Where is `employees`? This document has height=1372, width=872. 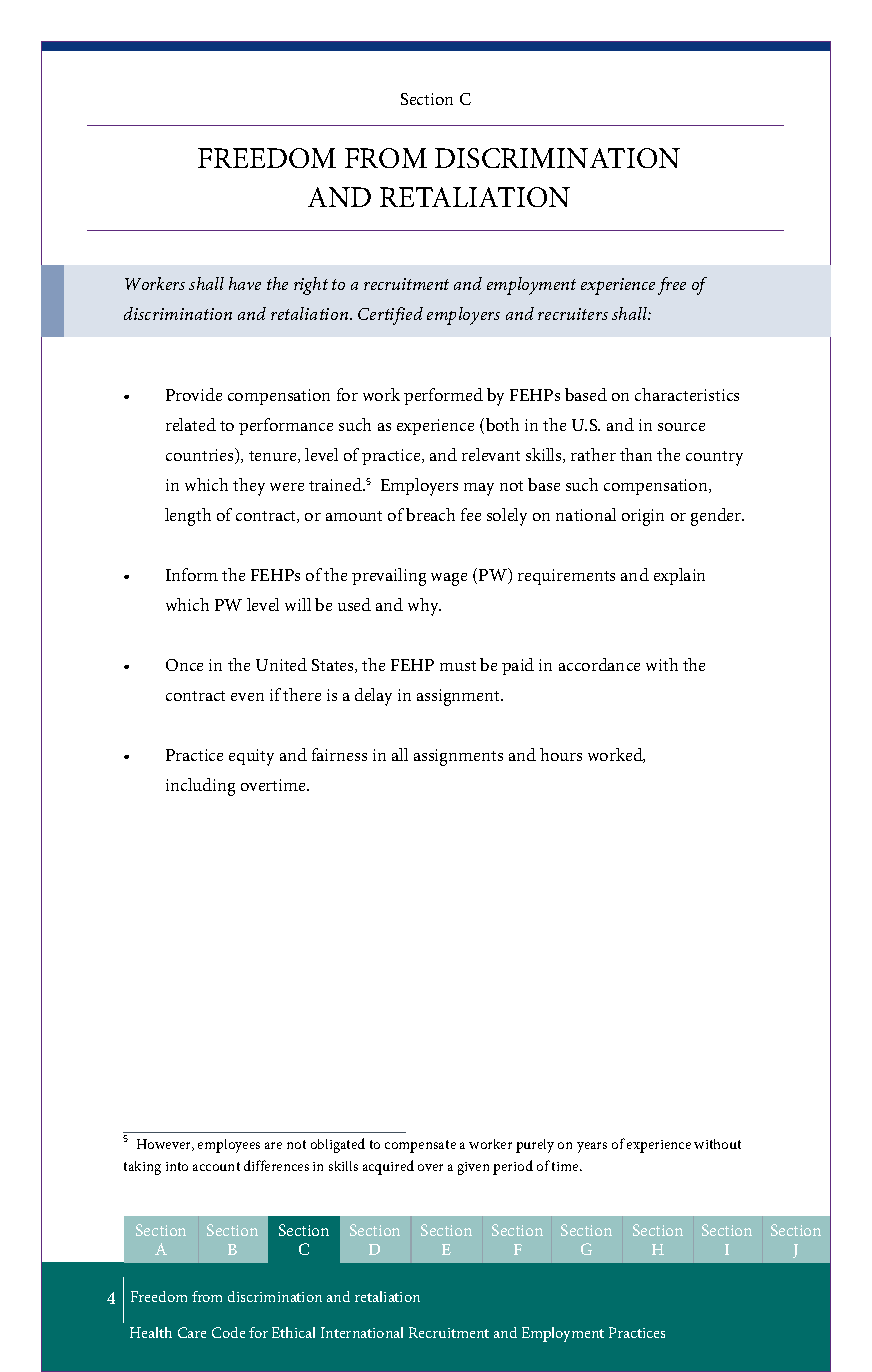
employees is located at coordinates (229, 1146).
